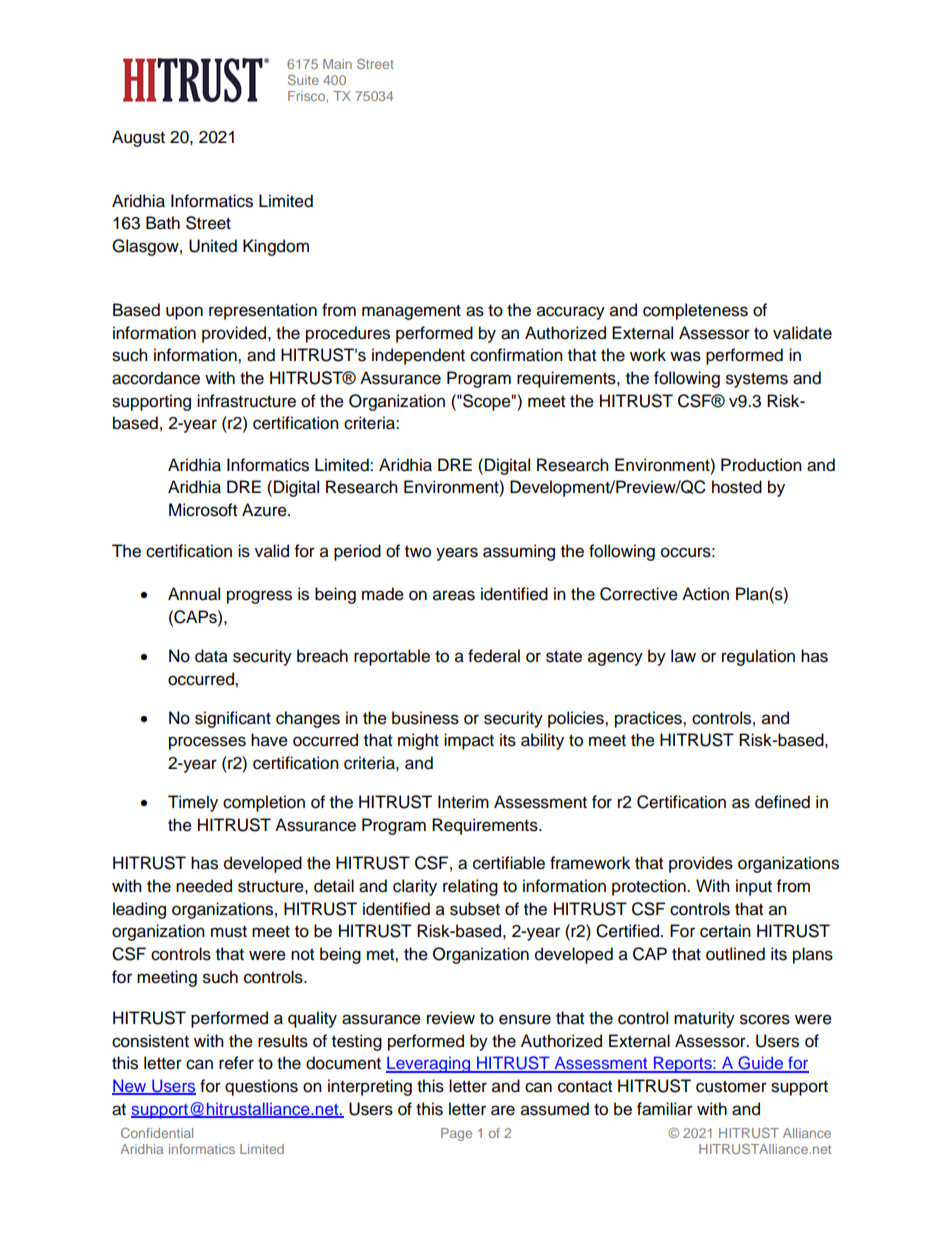 This image has width=952, height=1233. What do you see at coordinates (705, 594) in the image?
I see `Action` at bounding box center [705, 594].
